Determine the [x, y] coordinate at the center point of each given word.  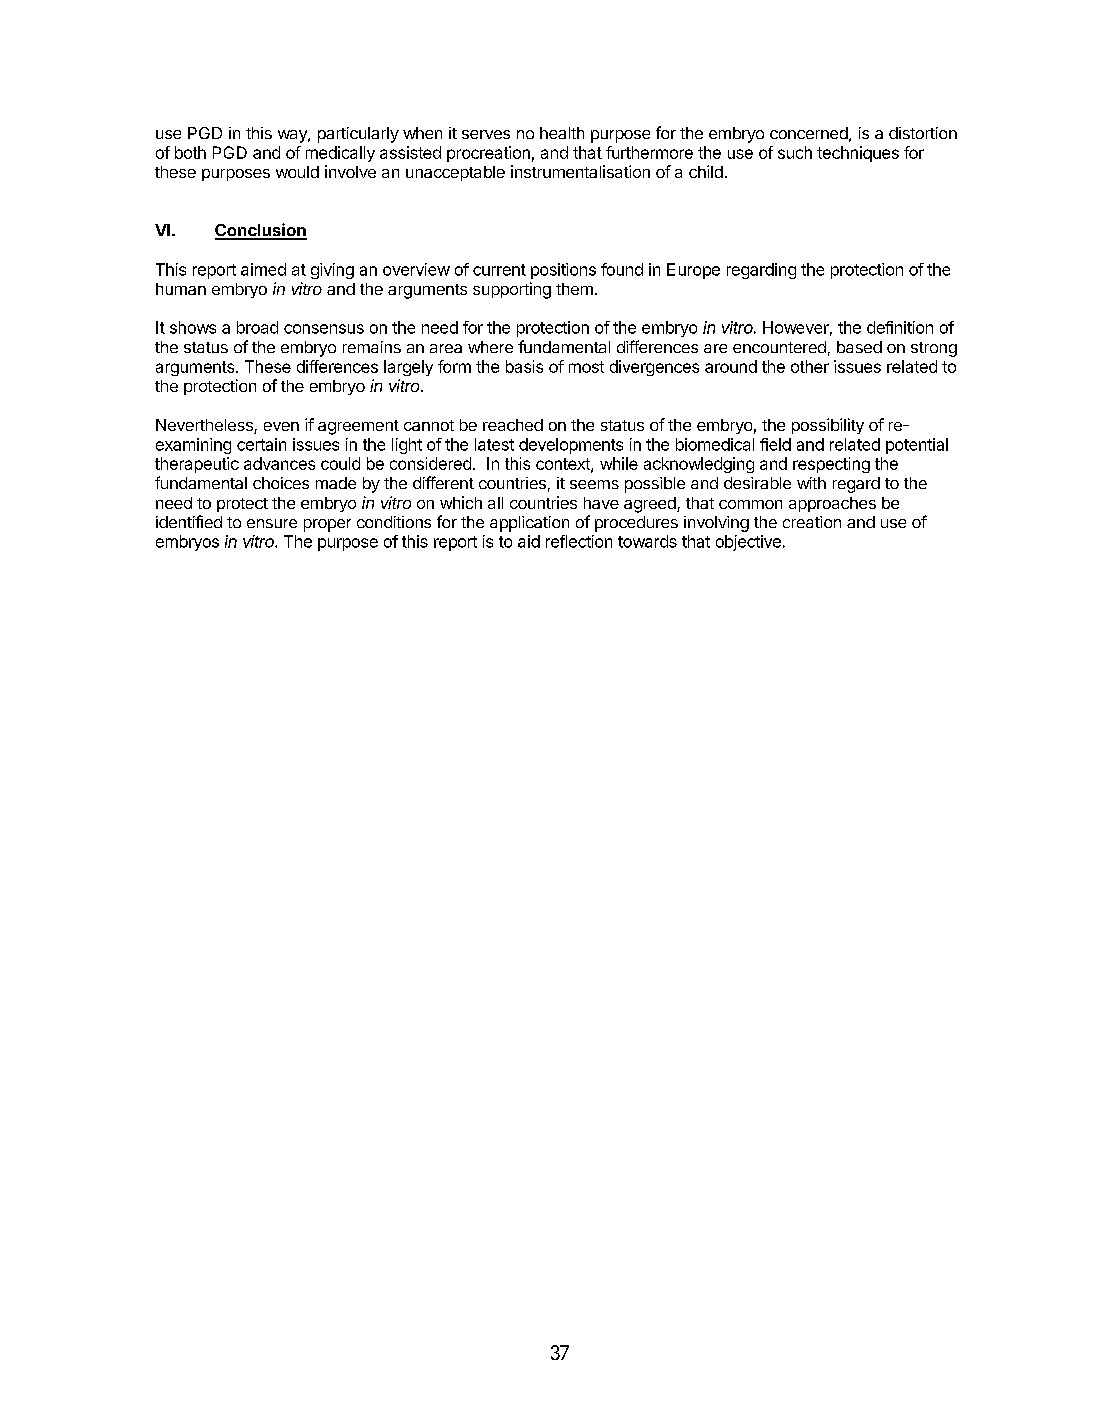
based [859, 347]
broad [257, 327]
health [562, 133]
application [529, 524]
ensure [272, 523]
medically [340, 154]
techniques [858, 154]
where [490, 347]
